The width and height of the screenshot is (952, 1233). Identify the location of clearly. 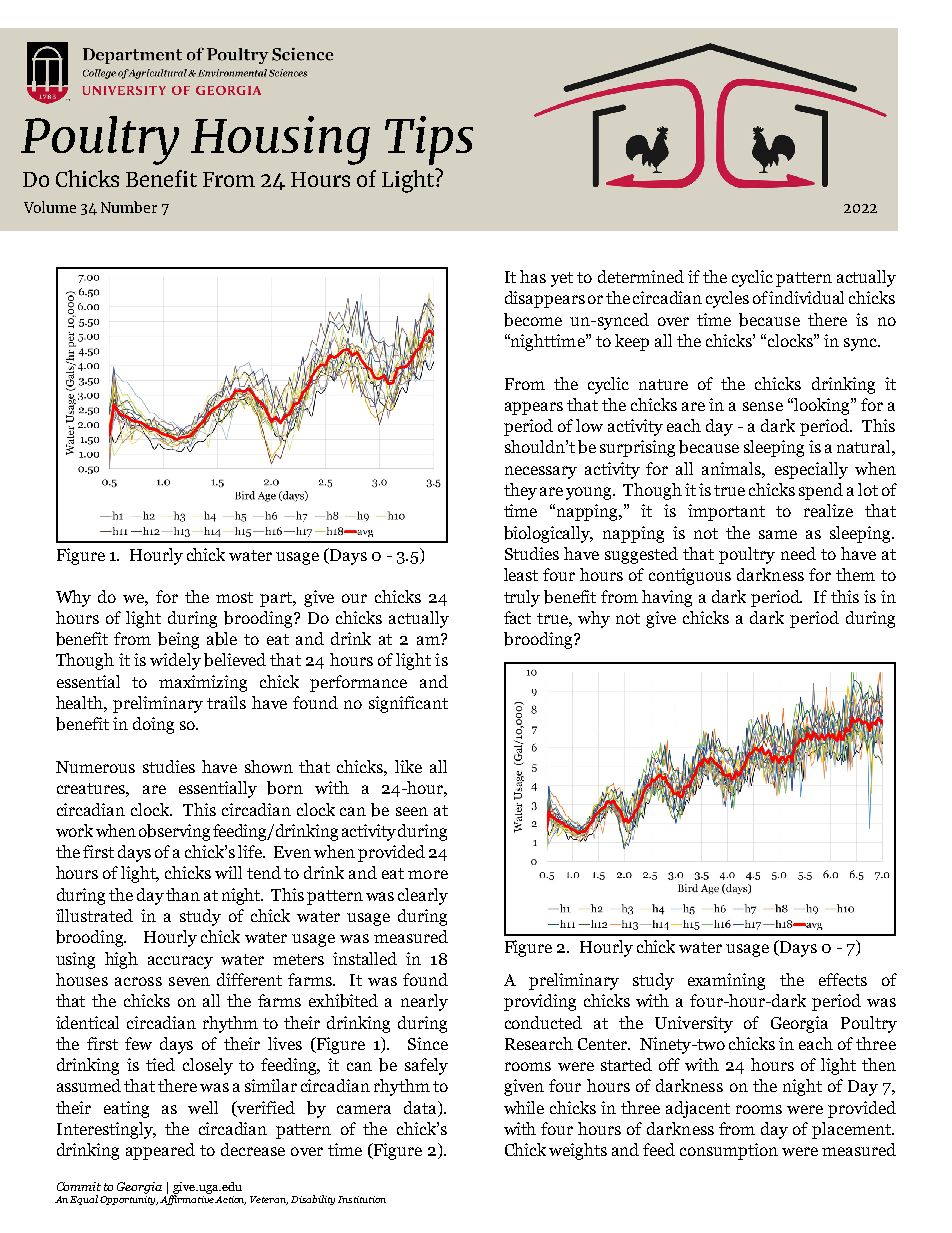
(423, 896).
